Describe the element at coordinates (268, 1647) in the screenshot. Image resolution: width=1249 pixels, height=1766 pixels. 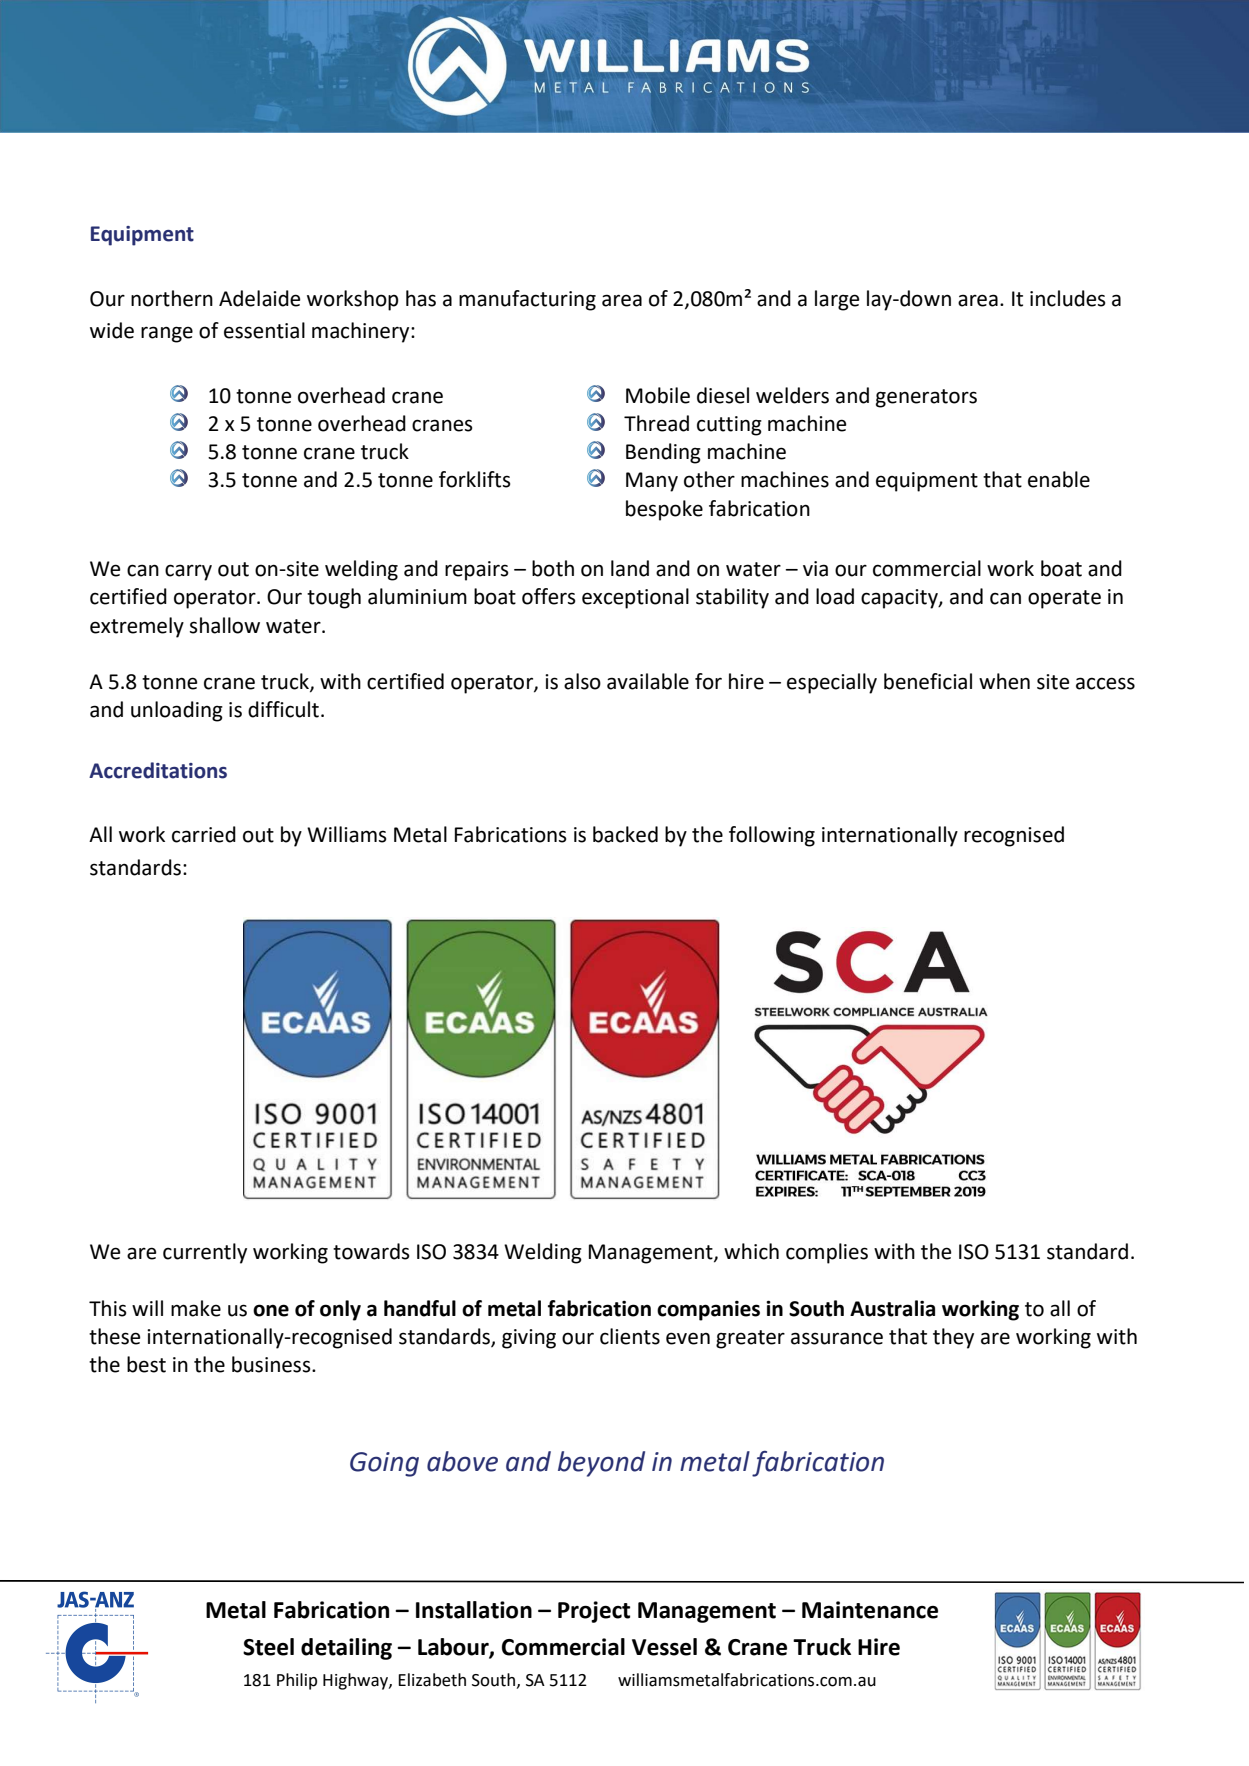
I see `Steel` at that location.
